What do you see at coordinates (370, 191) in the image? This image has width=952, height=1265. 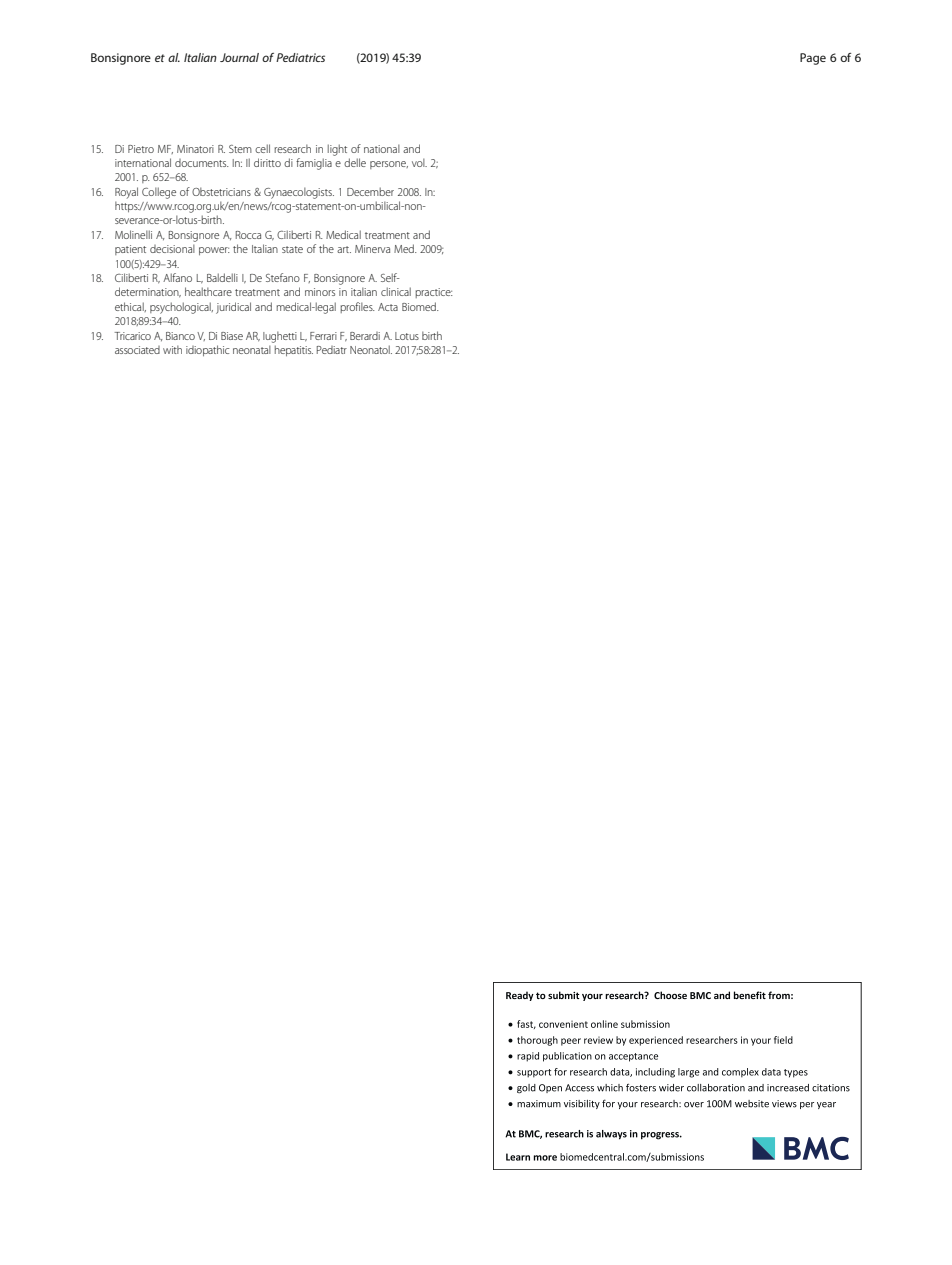 I see `December` at bounding box center [370, 191].
